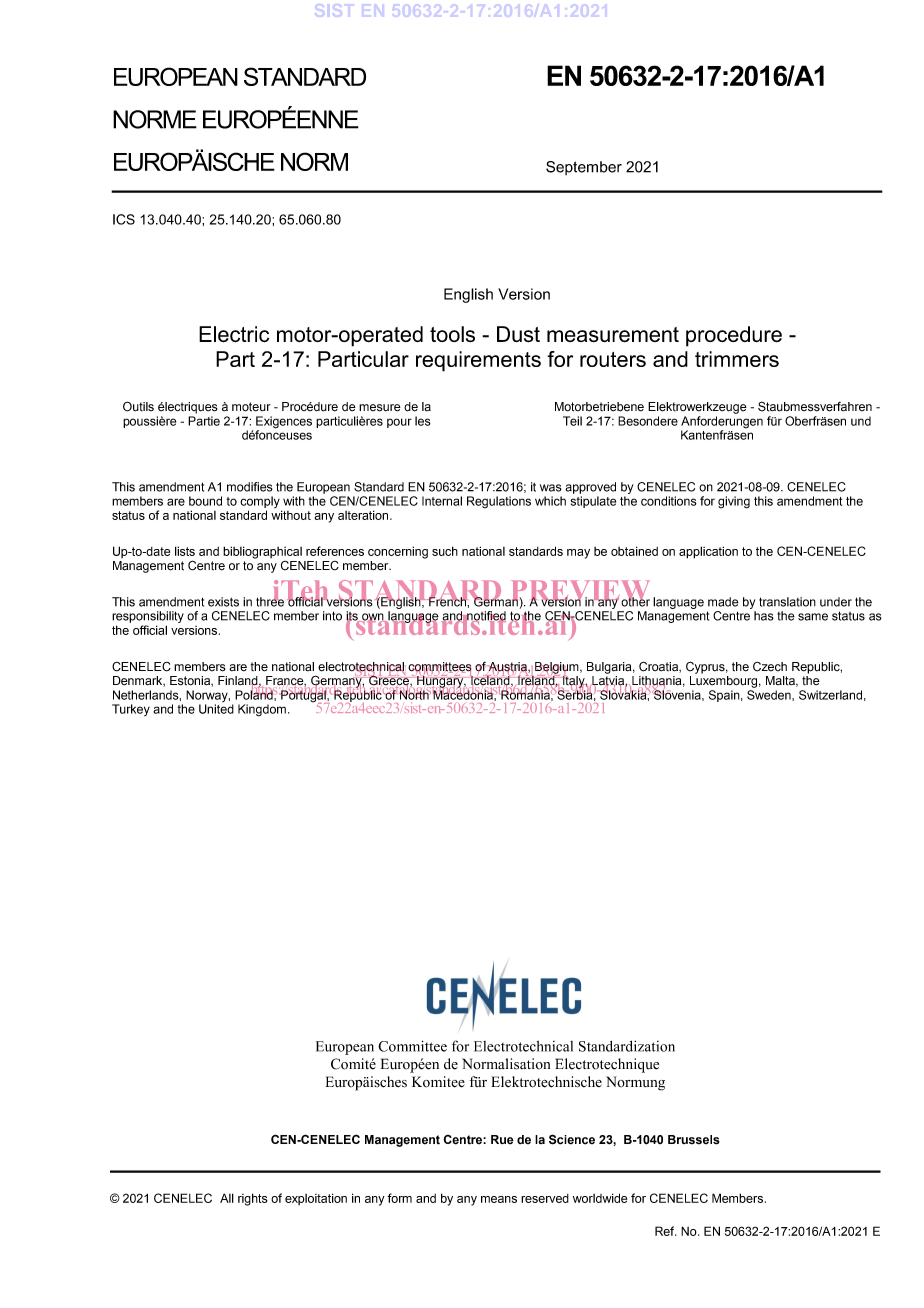 Image resolution: width=924 pixels, height=1308 pixels. What do you see at coordinates (770, 695) in the screenshot?
I see `Sweden` at bounding box center [770, 695].
